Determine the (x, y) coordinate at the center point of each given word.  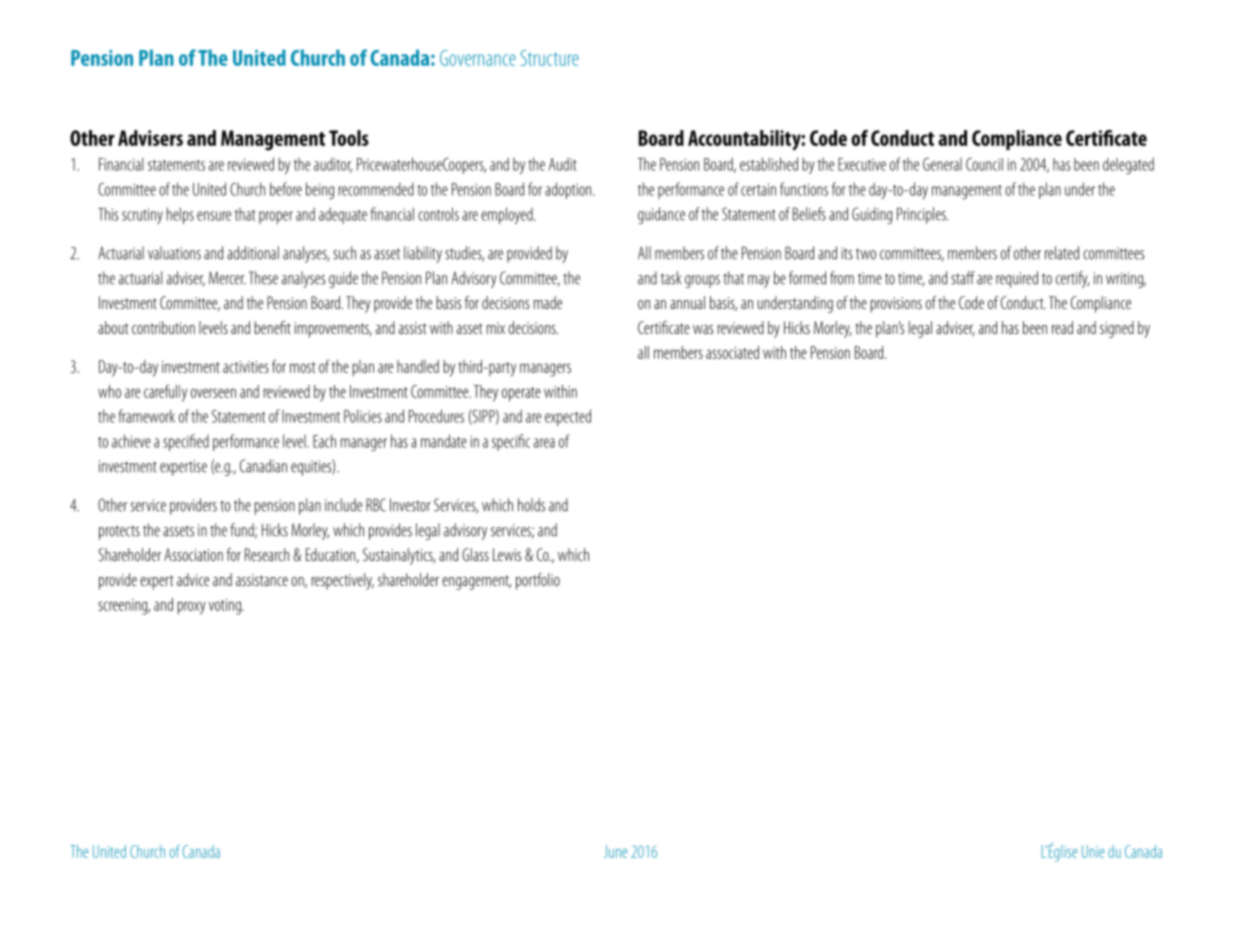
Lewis (507, 554)
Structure (550, 58)
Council (984, 164)
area (544, 443)
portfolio (538, 581)
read (1062, 327)
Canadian (263, 466)
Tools (349, 138)
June (615, 851)
